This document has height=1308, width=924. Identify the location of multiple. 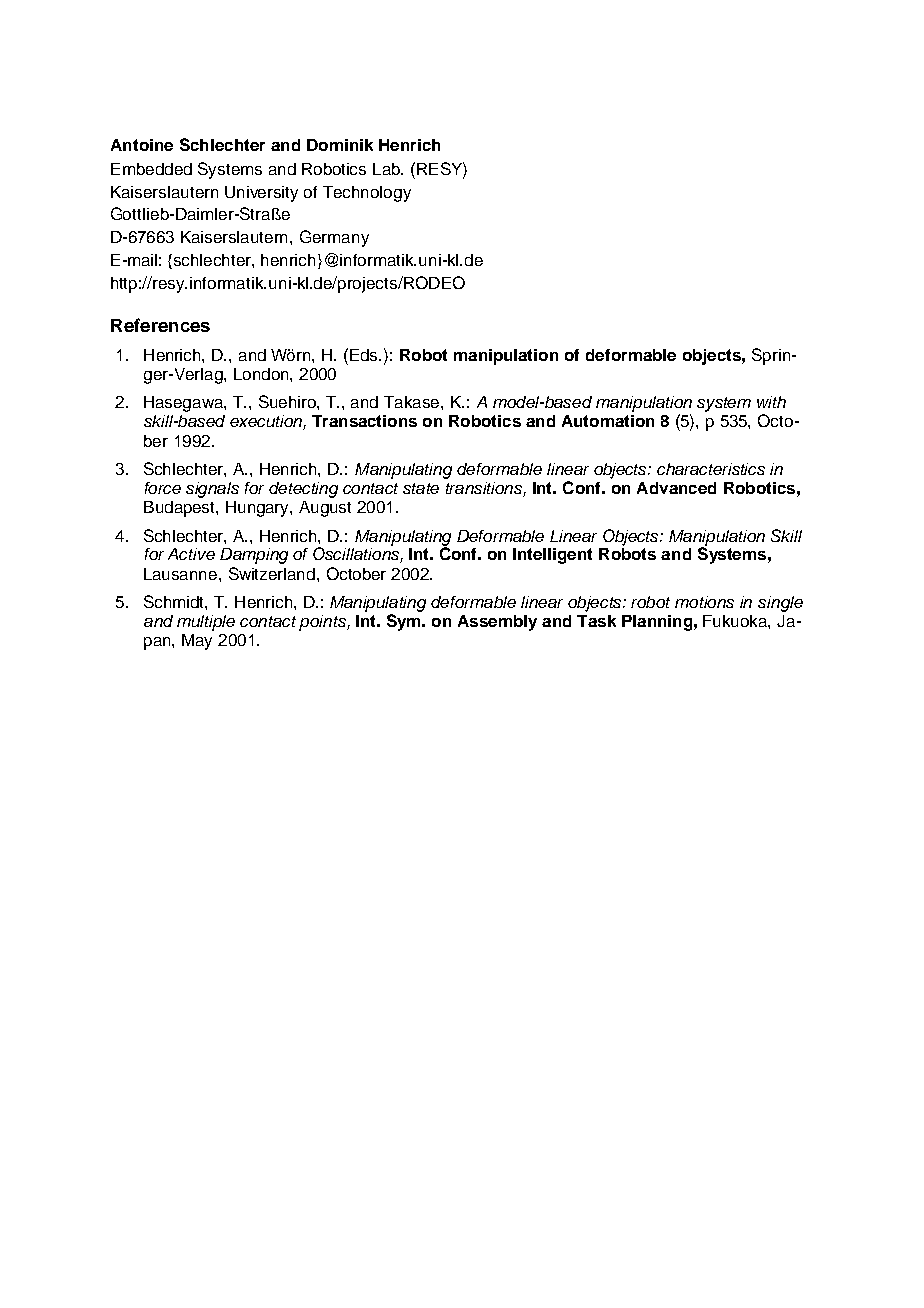
(206, 623).
